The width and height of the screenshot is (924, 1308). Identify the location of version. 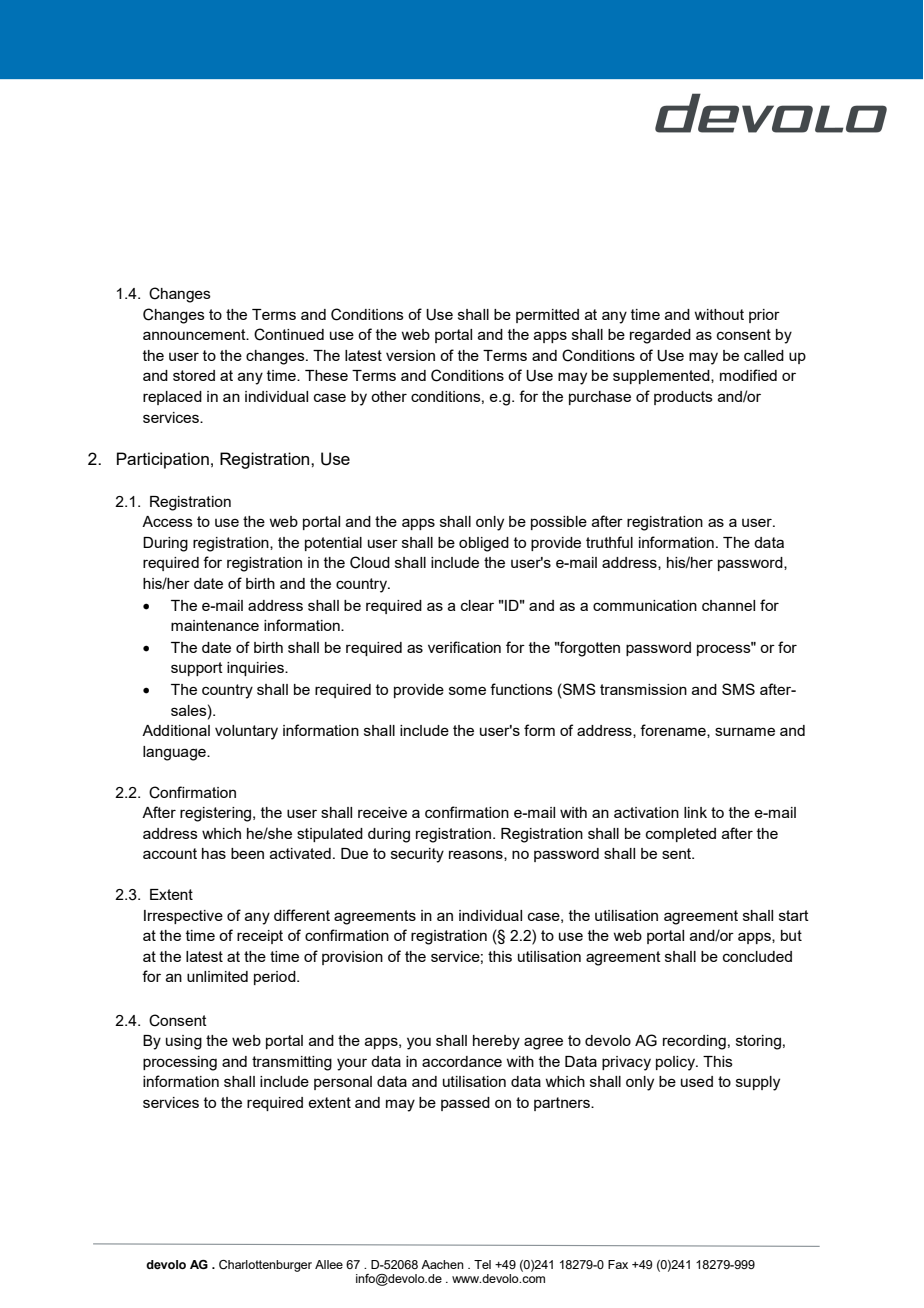
(410, 355).
